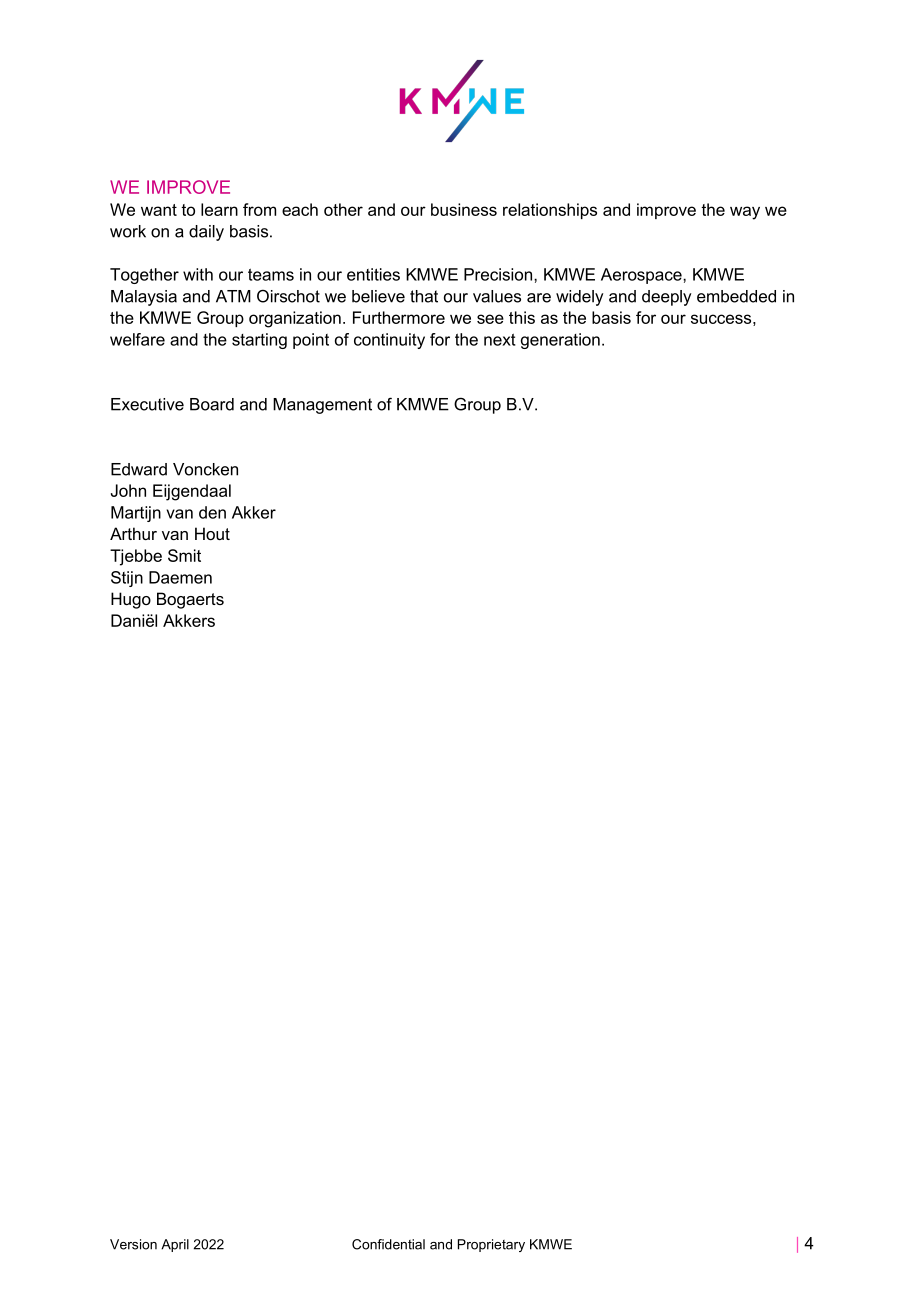 This document has width=924, height=1308. What do you see at coordinates (322, 406) in the document?
I see `Management` at bounding box center [322, 406].
